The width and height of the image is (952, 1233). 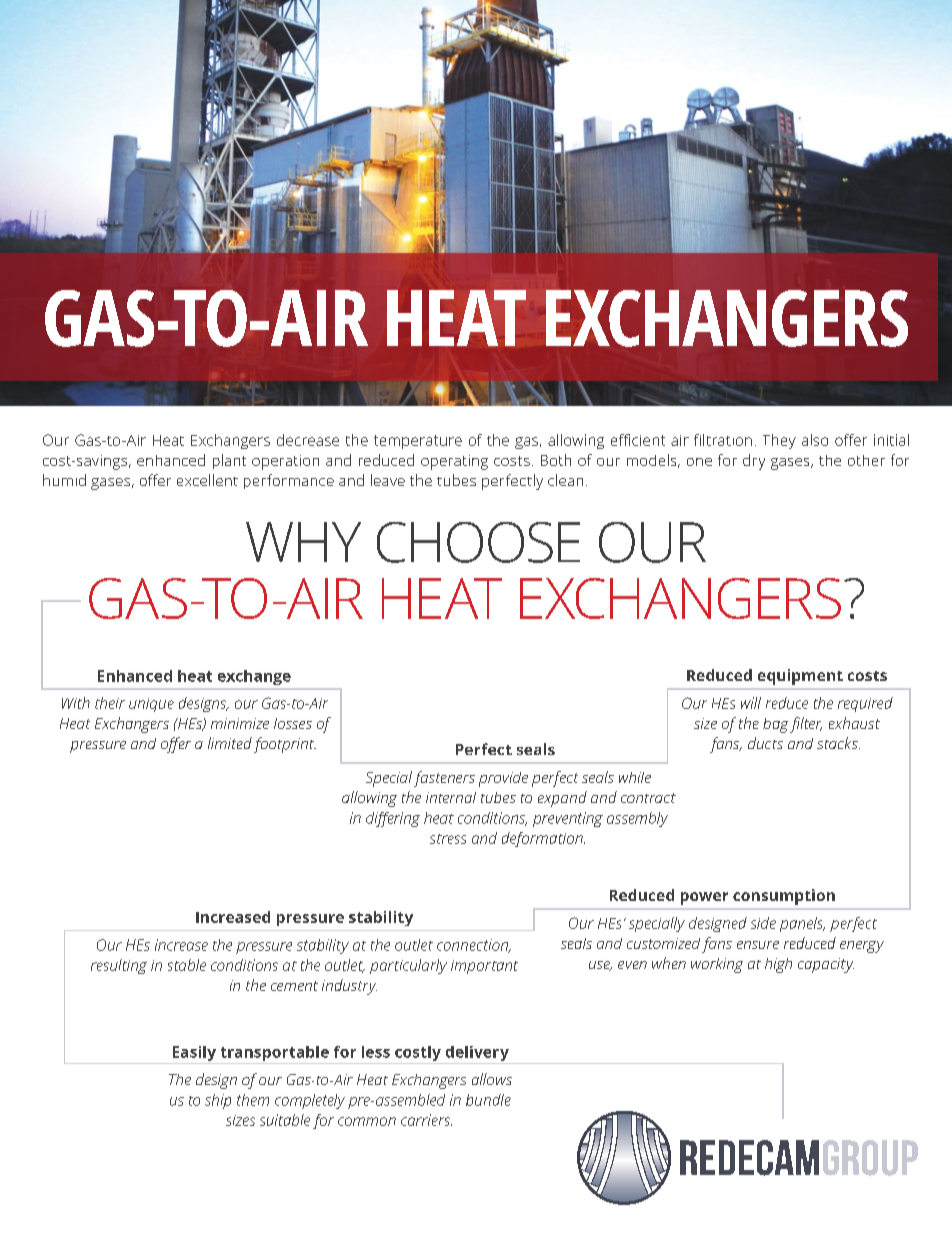 I want to click on ducts, so click(x=765, y=743).
